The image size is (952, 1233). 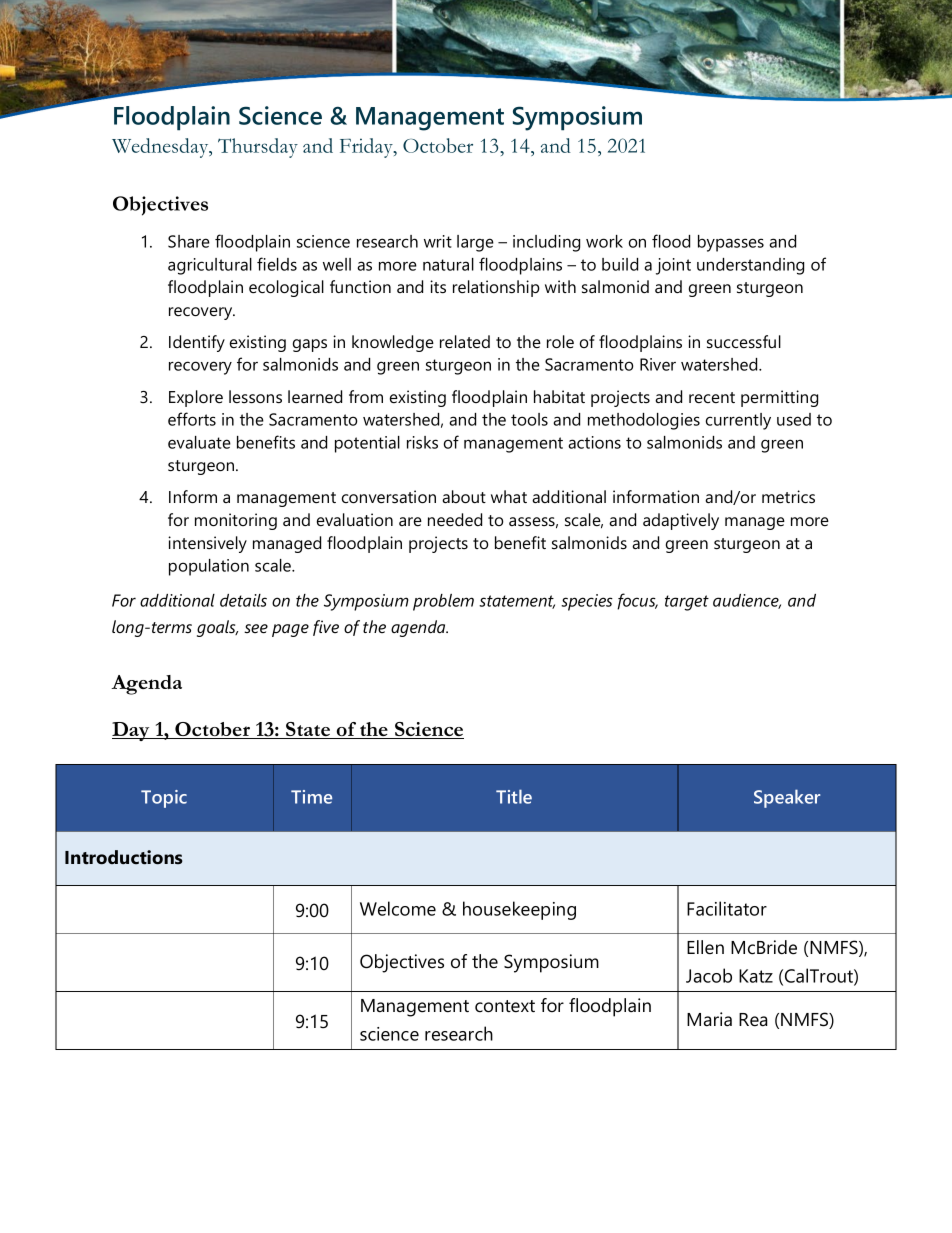 I want to click on bypasses, so click(x=731, y=243).
